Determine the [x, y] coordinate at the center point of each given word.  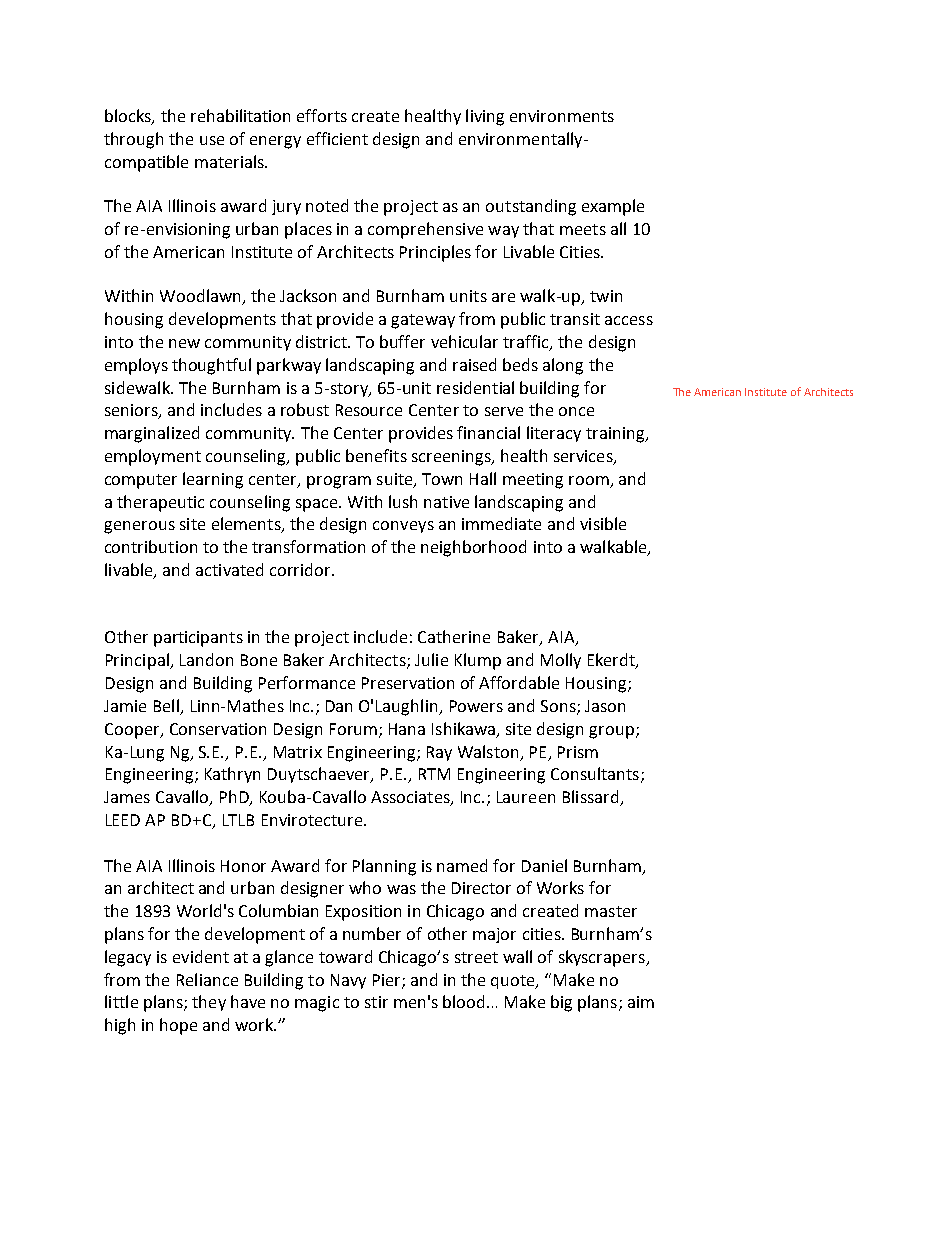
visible [603, 523]
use [212, 140]
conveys [403, 527]
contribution [151, 546]
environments [562, 116]
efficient [337, 138]
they [209, 1003]
